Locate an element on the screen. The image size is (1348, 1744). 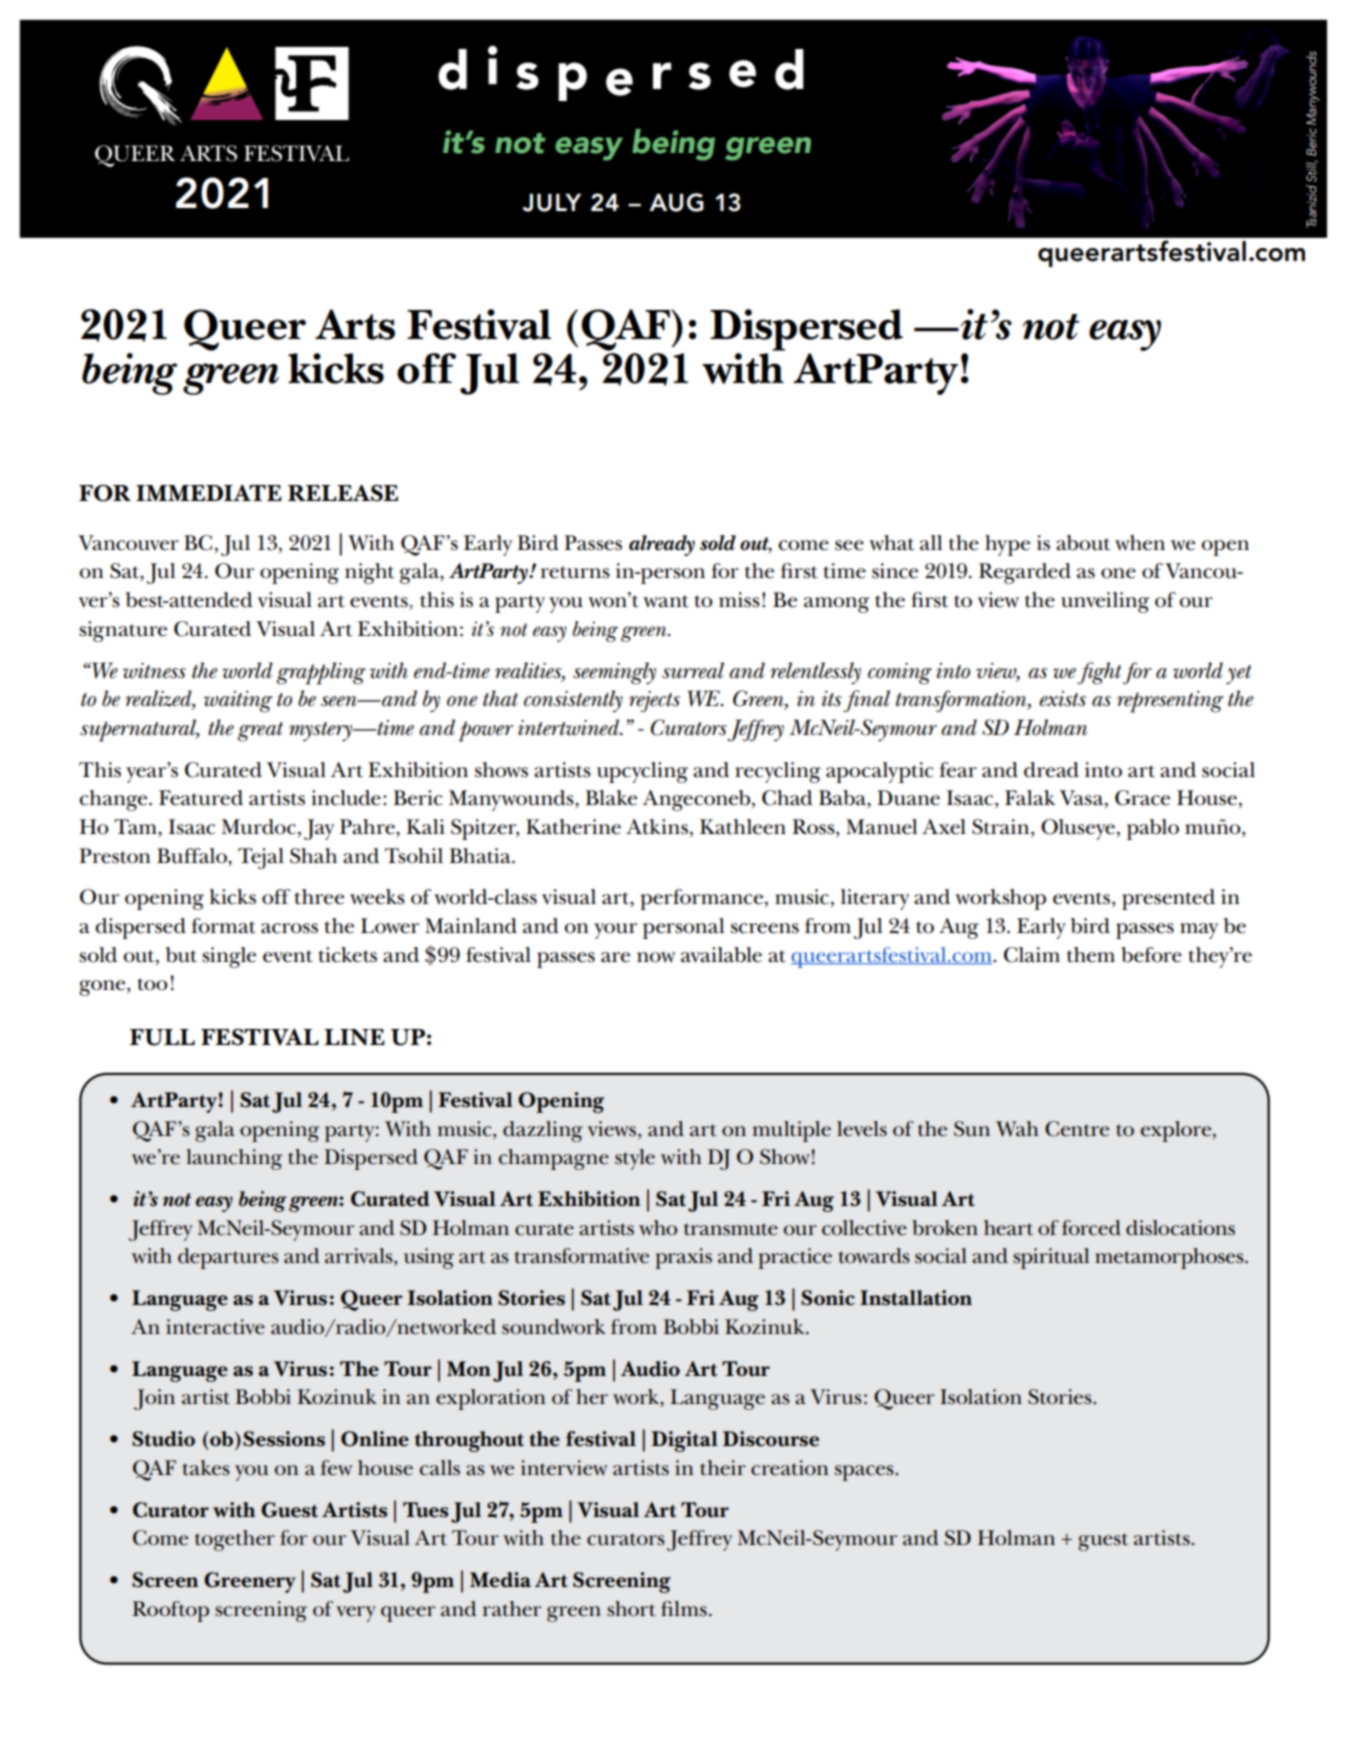
JULY is located at coordinates (552, 203).
